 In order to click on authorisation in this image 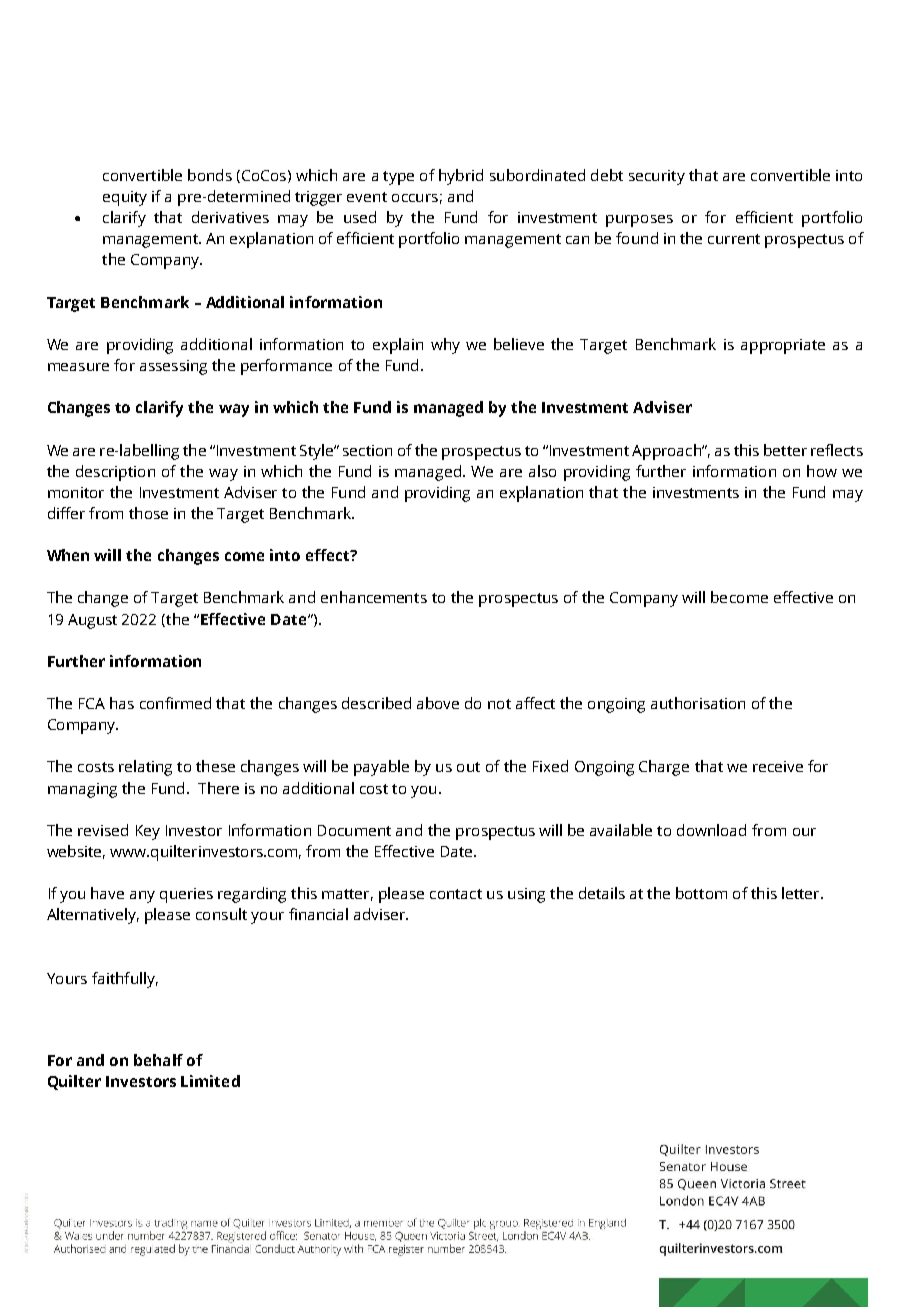, I will do `click(698, 703)`.
